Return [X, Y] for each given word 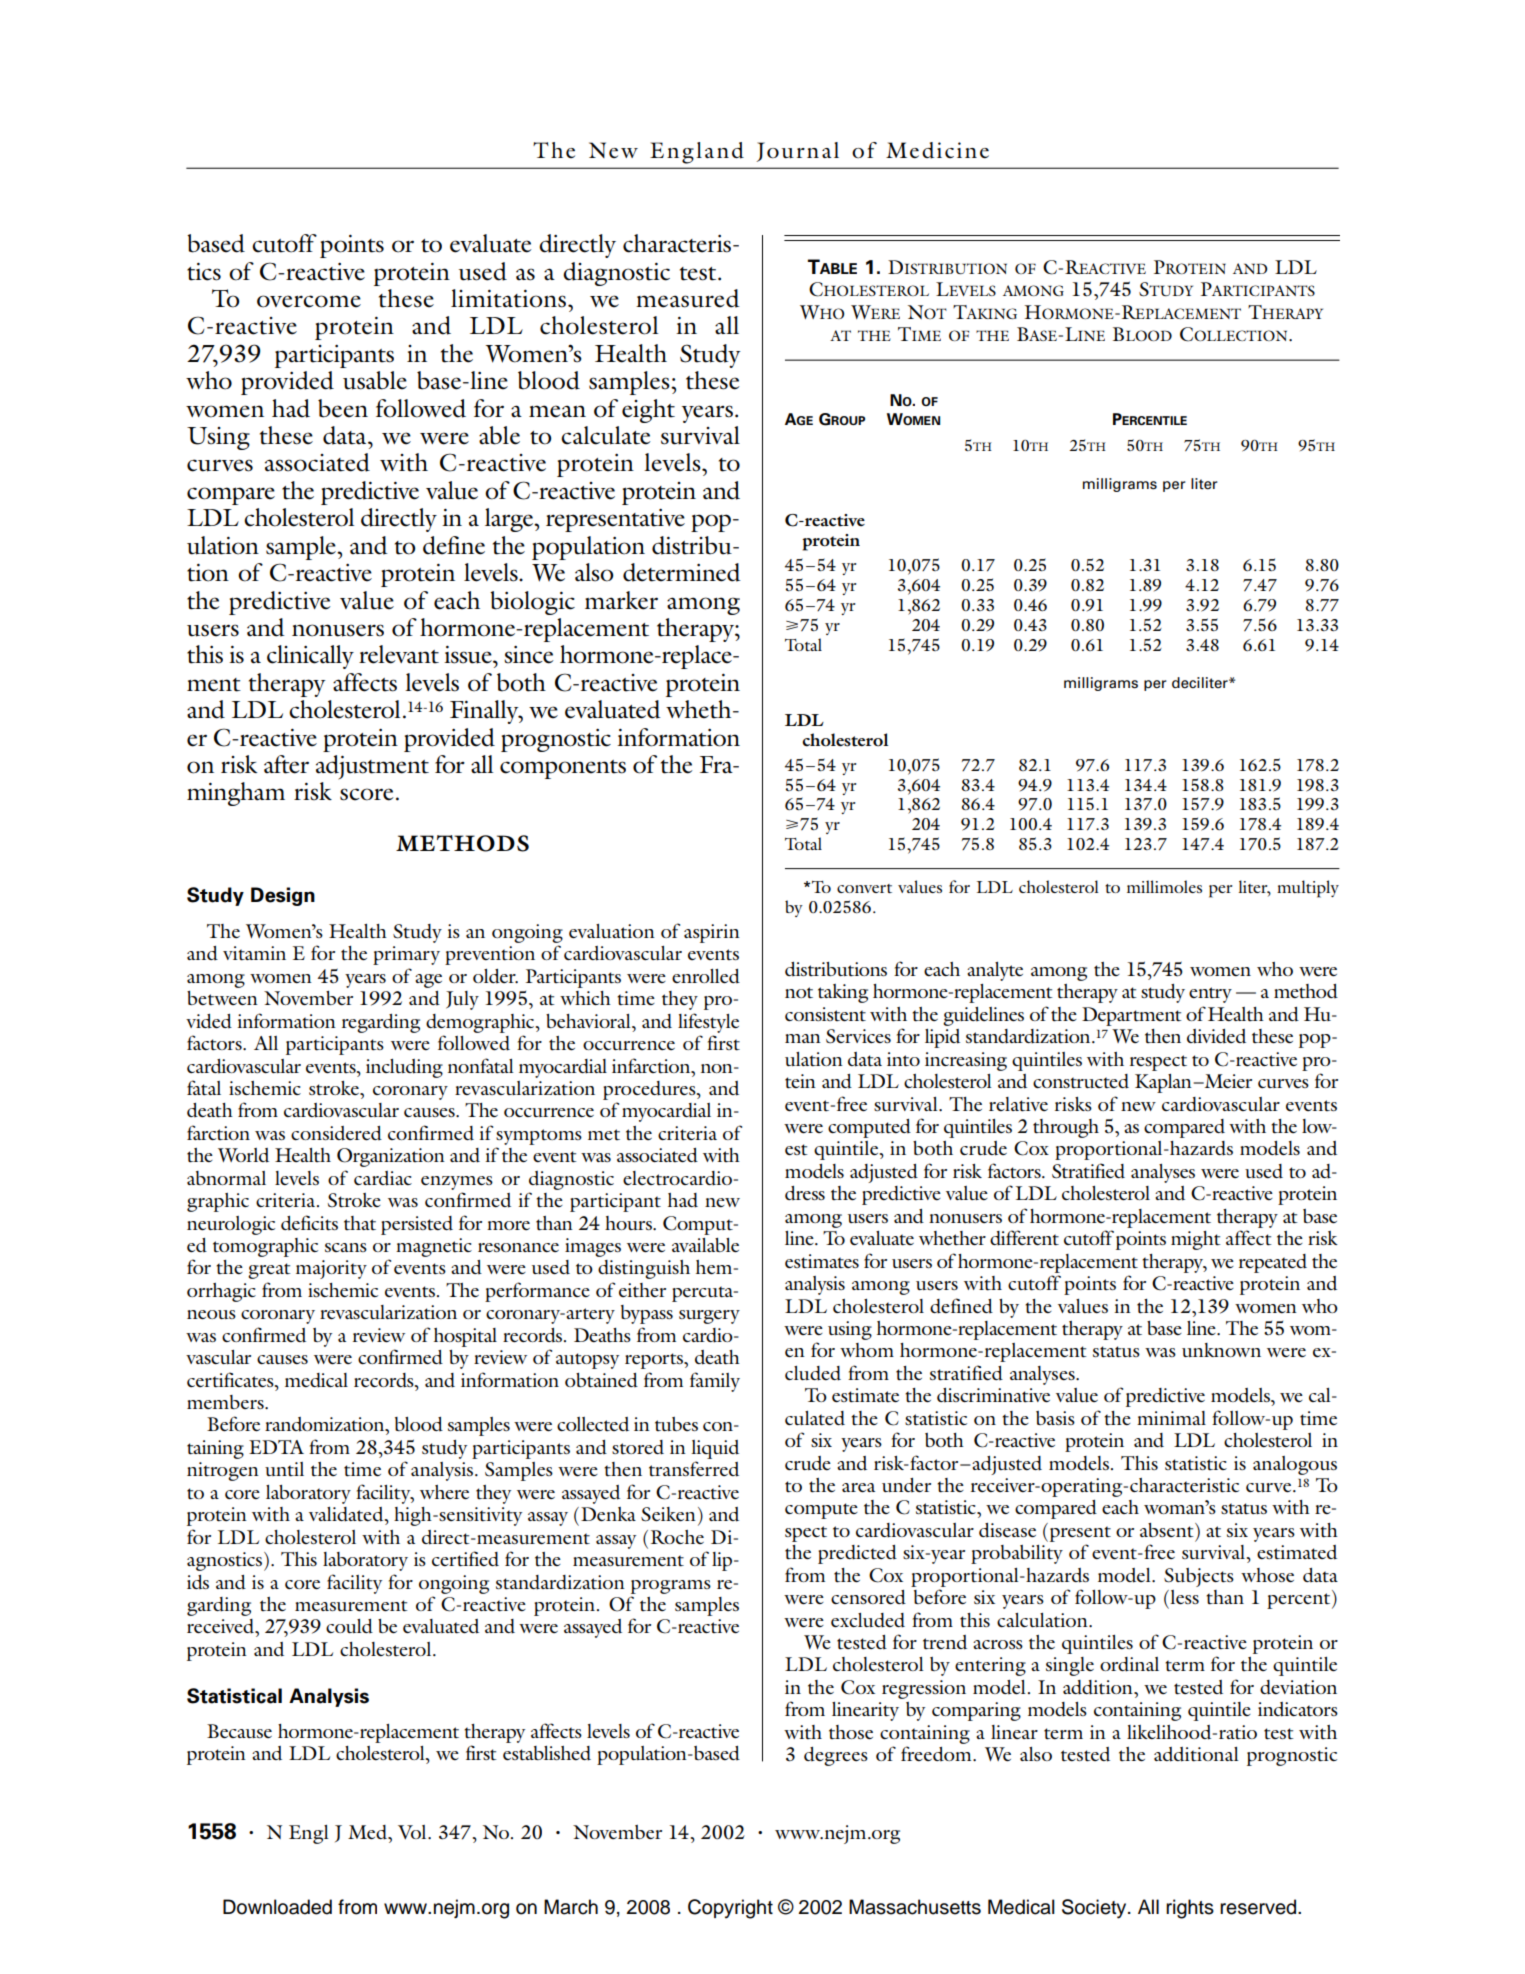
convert [864, 888]
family [715, 1382]
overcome [309, 301]
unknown [1221, 1350]
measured [688, 298]
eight [648, 411]
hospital [465, 1337]
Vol [413, 1832]
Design [283, 896]
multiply [1308, 889]
